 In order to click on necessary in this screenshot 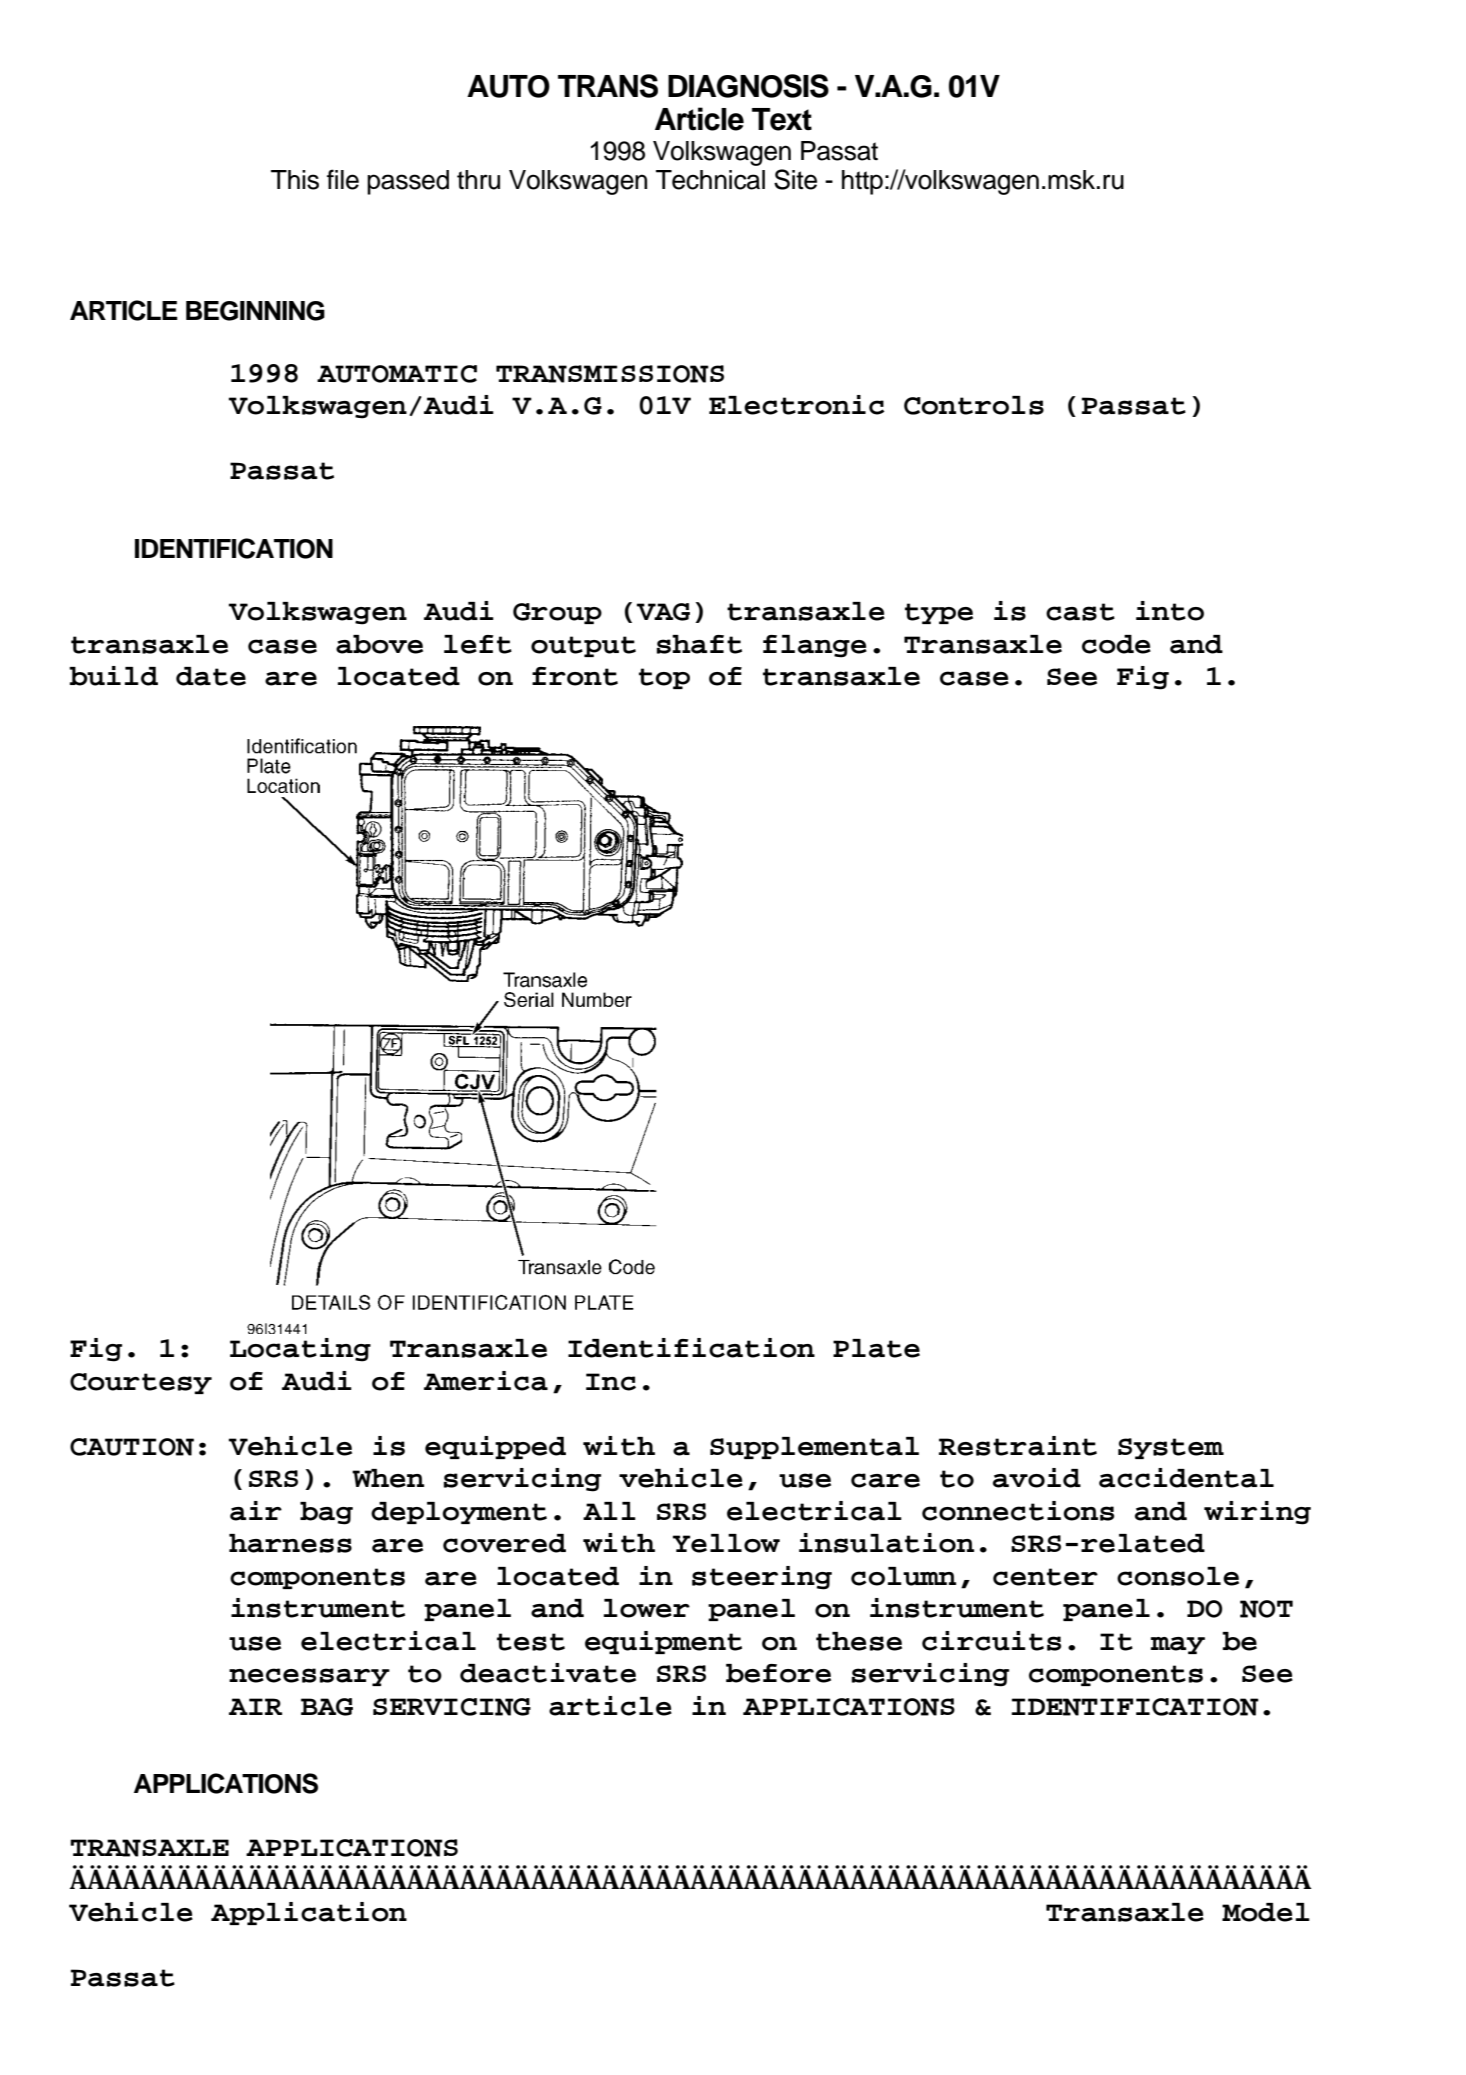, I will do `click(309, 1677)`.
